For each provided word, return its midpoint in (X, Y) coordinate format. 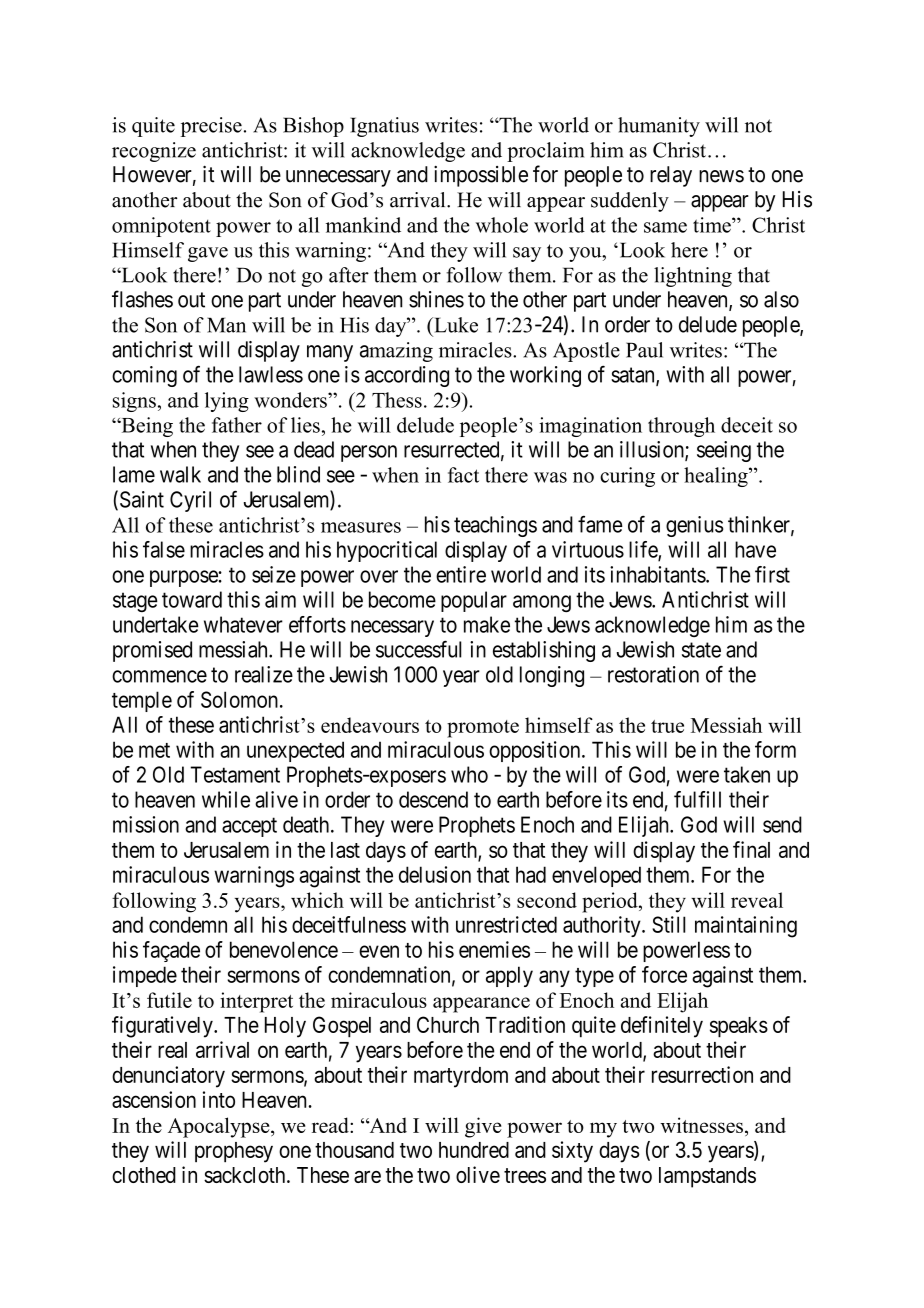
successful (419, 649)
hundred (474, 1150)
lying (227, 402)
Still (669, 924)
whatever (243, 624)
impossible (481, 176)
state (701, 650)
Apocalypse (220, 1127)
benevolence (284, 949)
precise (211, 127)
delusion (435, 874)
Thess (397, 400)
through (681, 427)
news (721, 176)
